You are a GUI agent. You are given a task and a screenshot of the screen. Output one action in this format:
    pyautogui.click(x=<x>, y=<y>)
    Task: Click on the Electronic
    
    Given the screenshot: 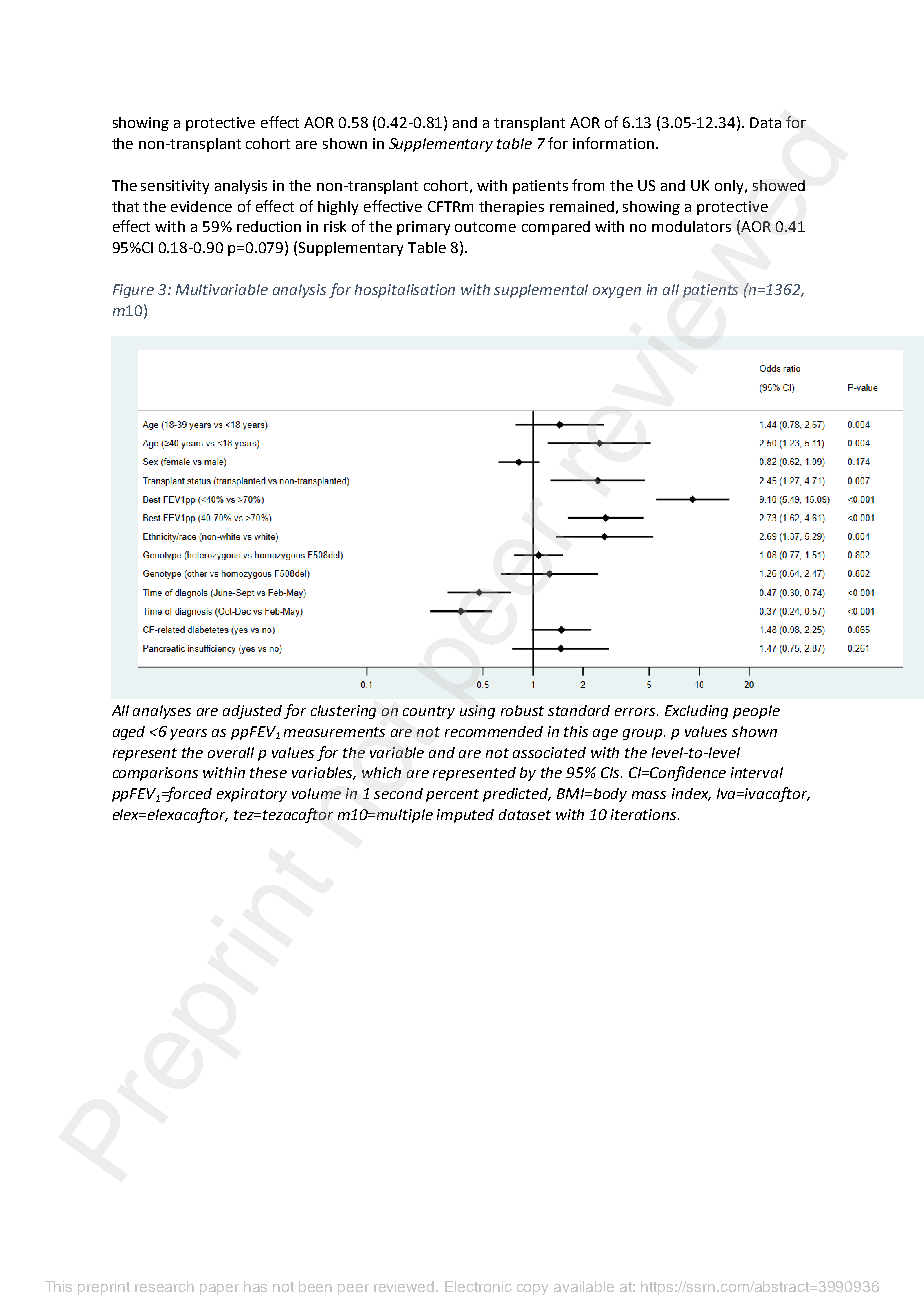 What is the action you would take?
    pyautogui.click(x=478, y=1286)
